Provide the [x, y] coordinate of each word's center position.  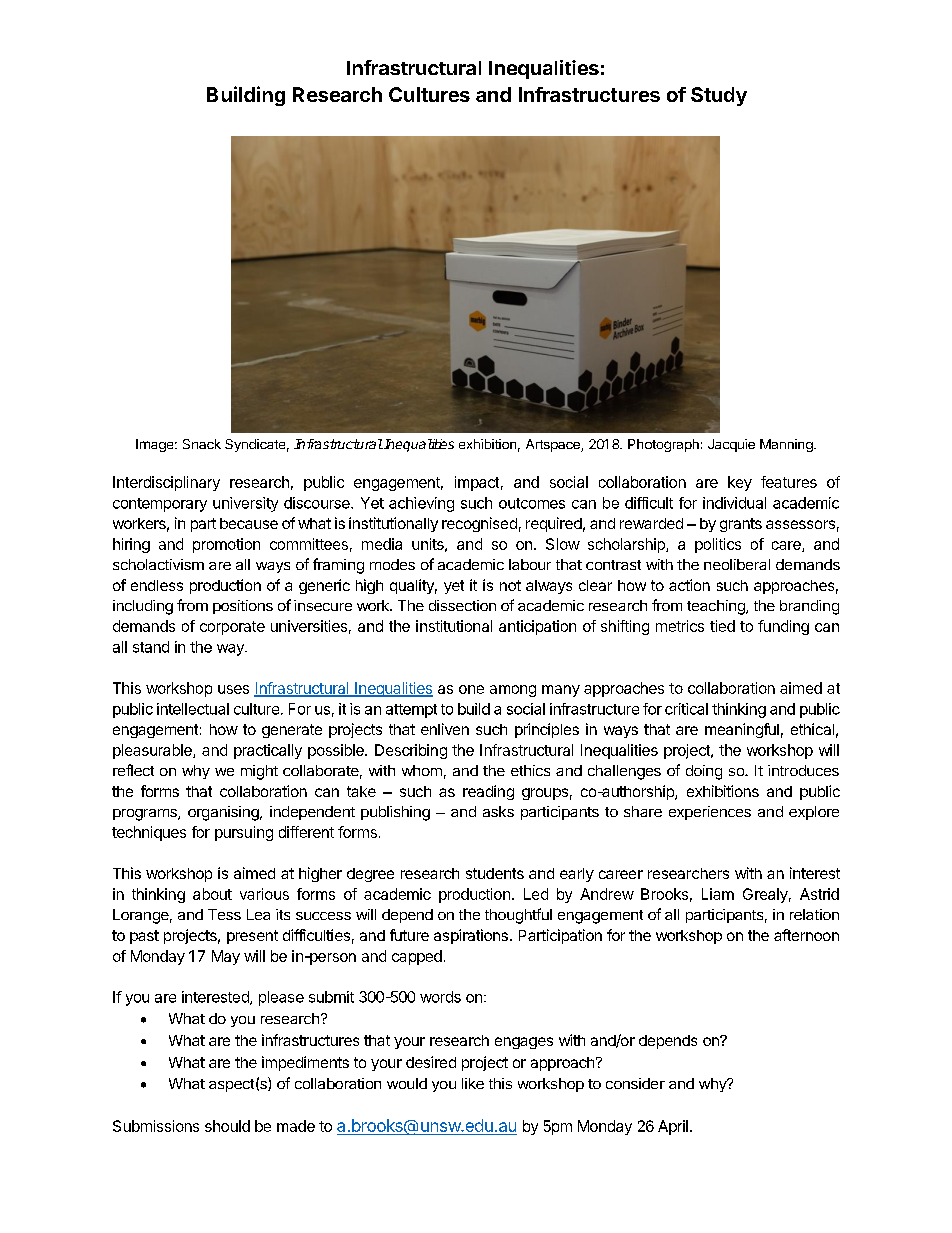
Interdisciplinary [166, 483]
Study [719, 96]
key [740, 483]
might [259, 772]
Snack [202, 444]
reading [488, 792]
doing [704, 772]
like [473, 1083]
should [227, 1126]
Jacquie [731, 445]
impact [477, 483]
